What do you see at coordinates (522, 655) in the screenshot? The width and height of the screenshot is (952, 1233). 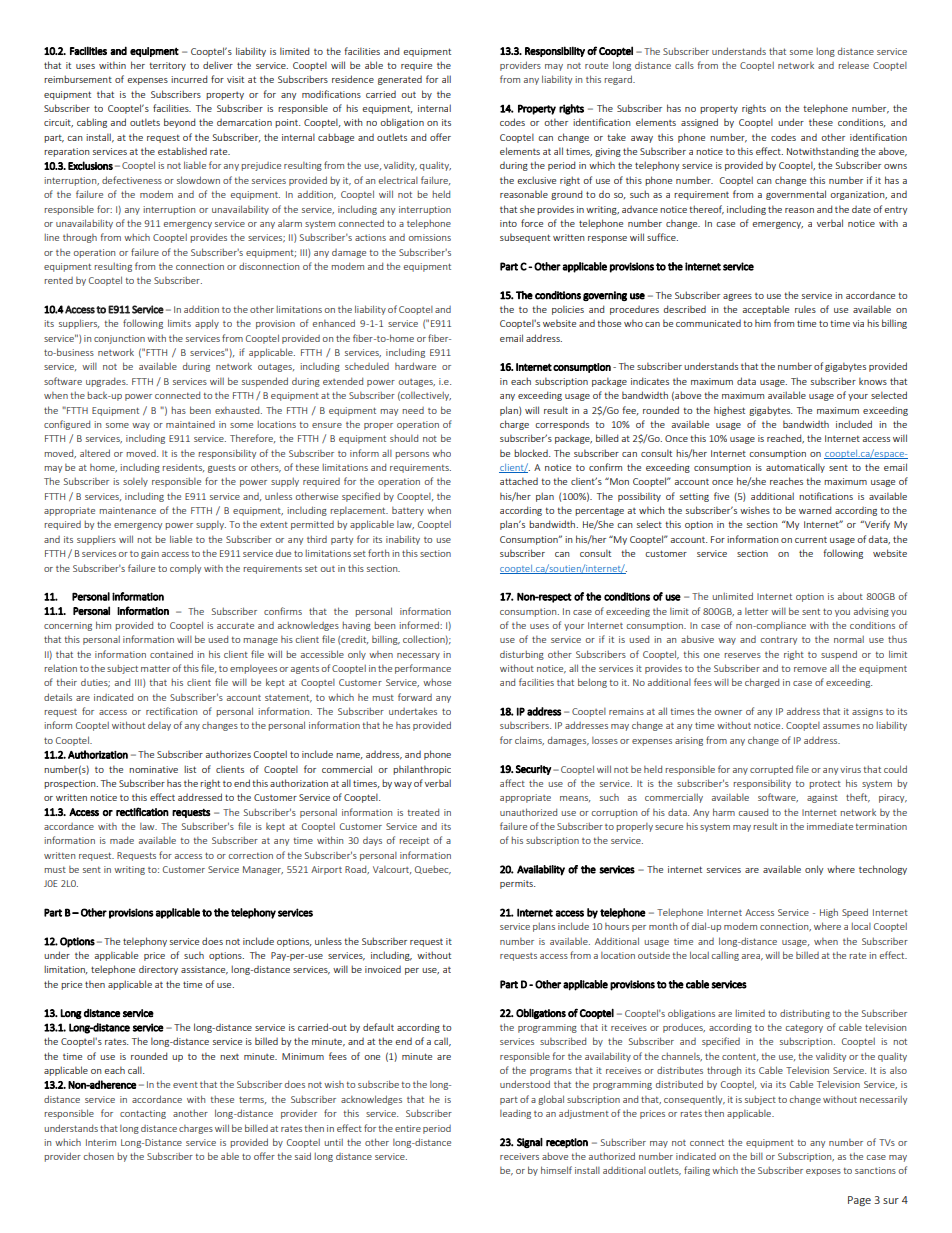 I see `disturbing` at bounding box center [522, 655].
